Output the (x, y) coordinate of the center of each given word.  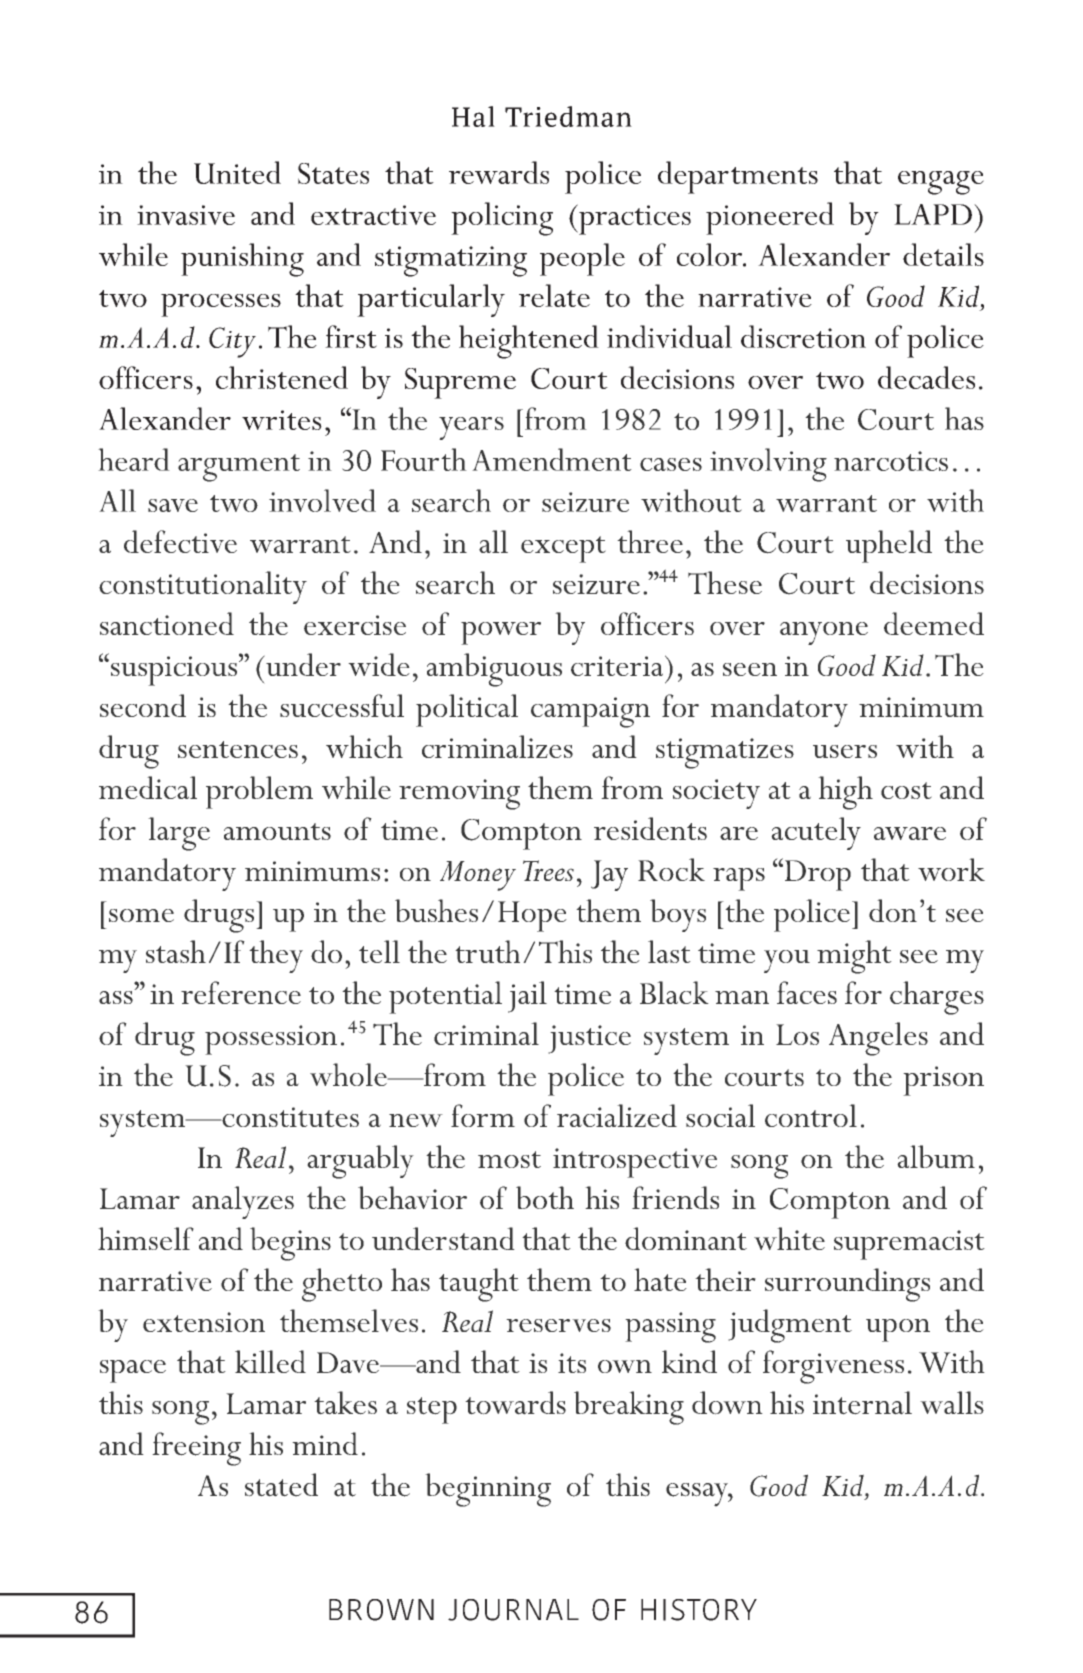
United (237, 172)
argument (239, 468)
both (545, 1197)
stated (281, 1485)
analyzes (243, 1202)
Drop (816, 874)
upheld (889, 546)
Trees (548, 870)
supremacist (909, 1245)
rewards (499, 172)
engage (941, 183)
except (563, 549)
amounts (277, 831)
